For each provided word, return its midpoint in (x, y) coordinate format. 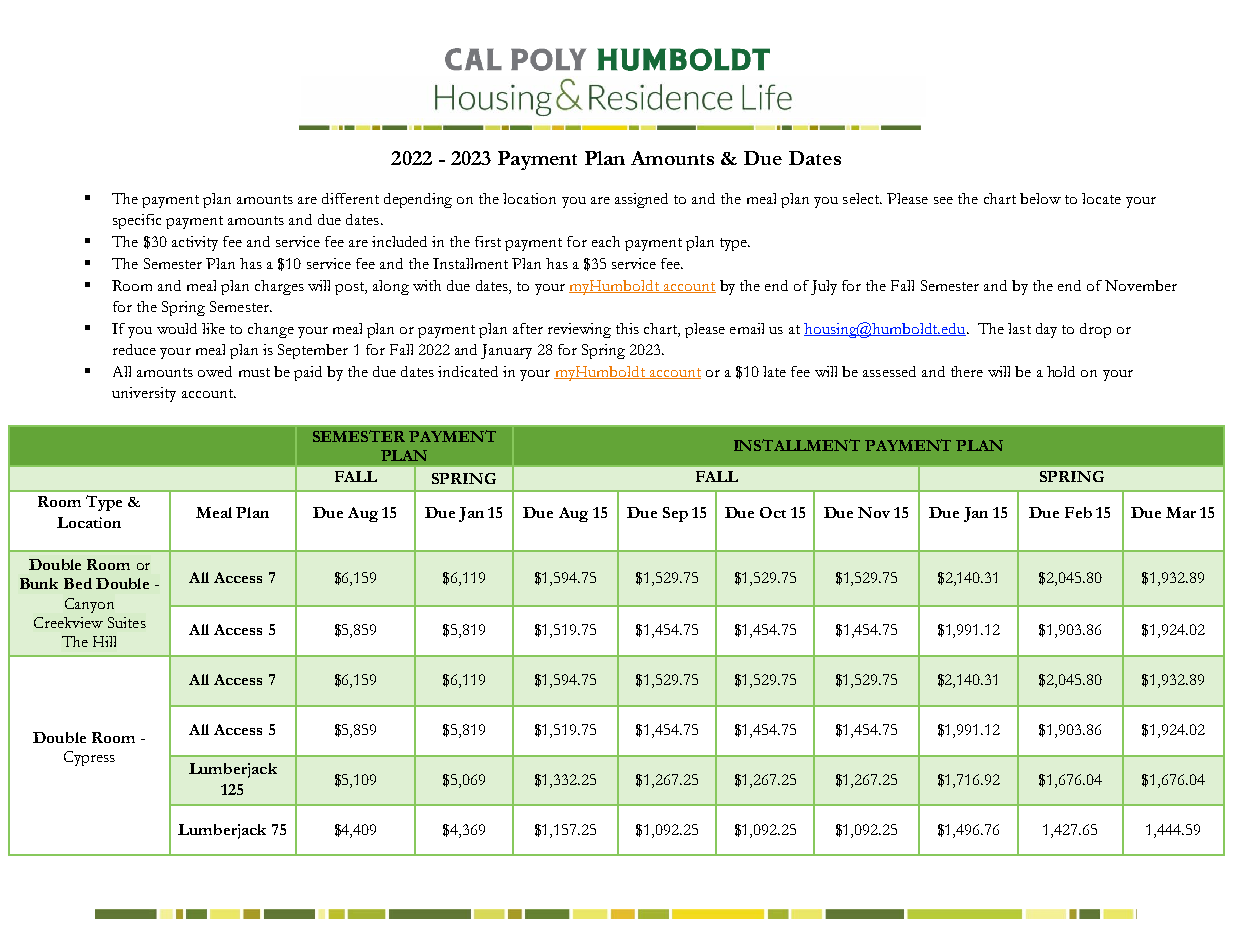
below (1040, 198)
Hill (104, 641)
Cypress (89, 758)
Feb (1078, 512)
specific (137, 221)
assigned (641, 200)
